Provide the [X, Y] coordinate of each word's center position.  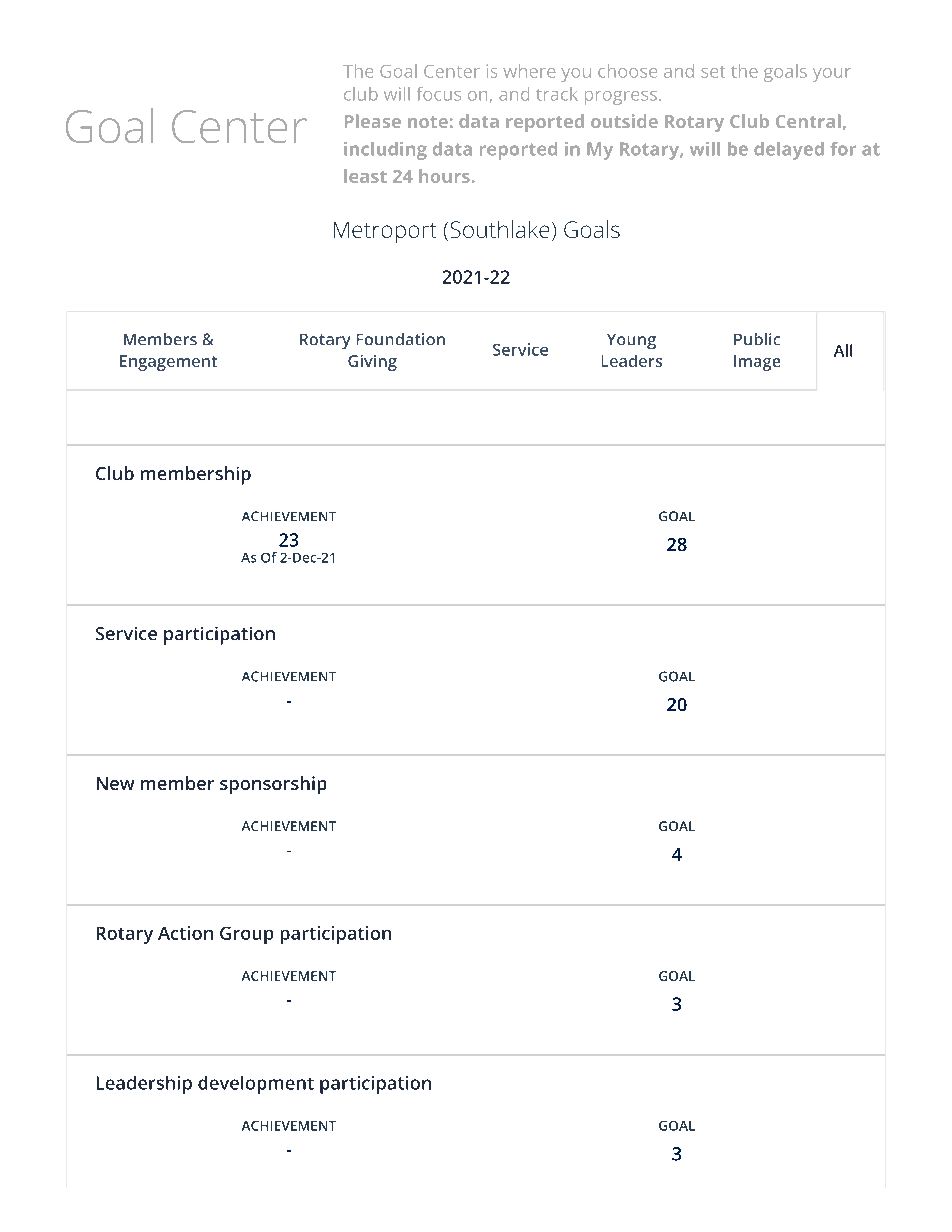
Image [757, 363]
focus [439, 94]
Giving [372, 363]
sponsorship [273, 785]
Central [808, 121]
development [256, 1085]
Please [373, 121]
